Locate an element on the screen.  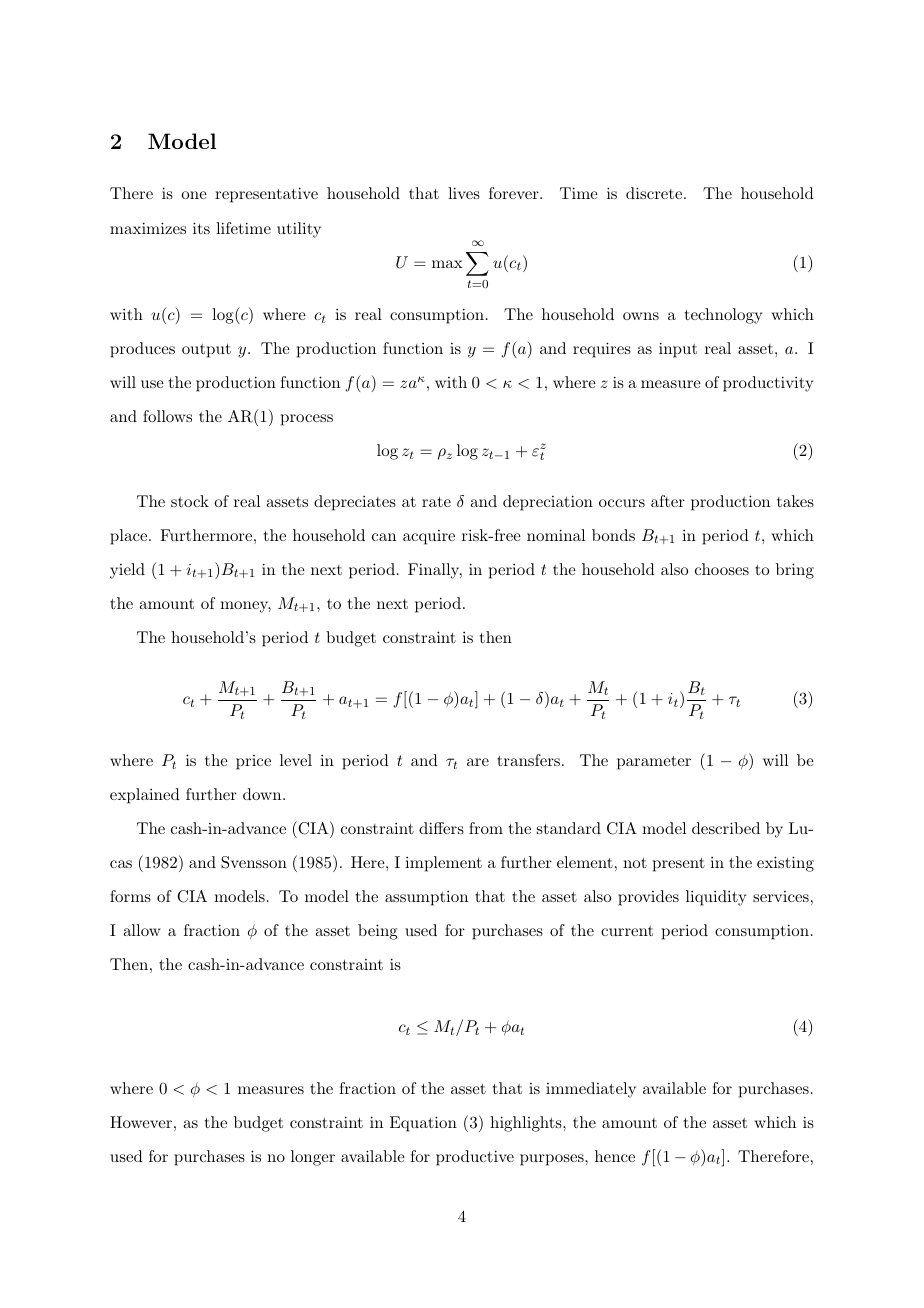
Equation is located at coordinates (423, 1124).
